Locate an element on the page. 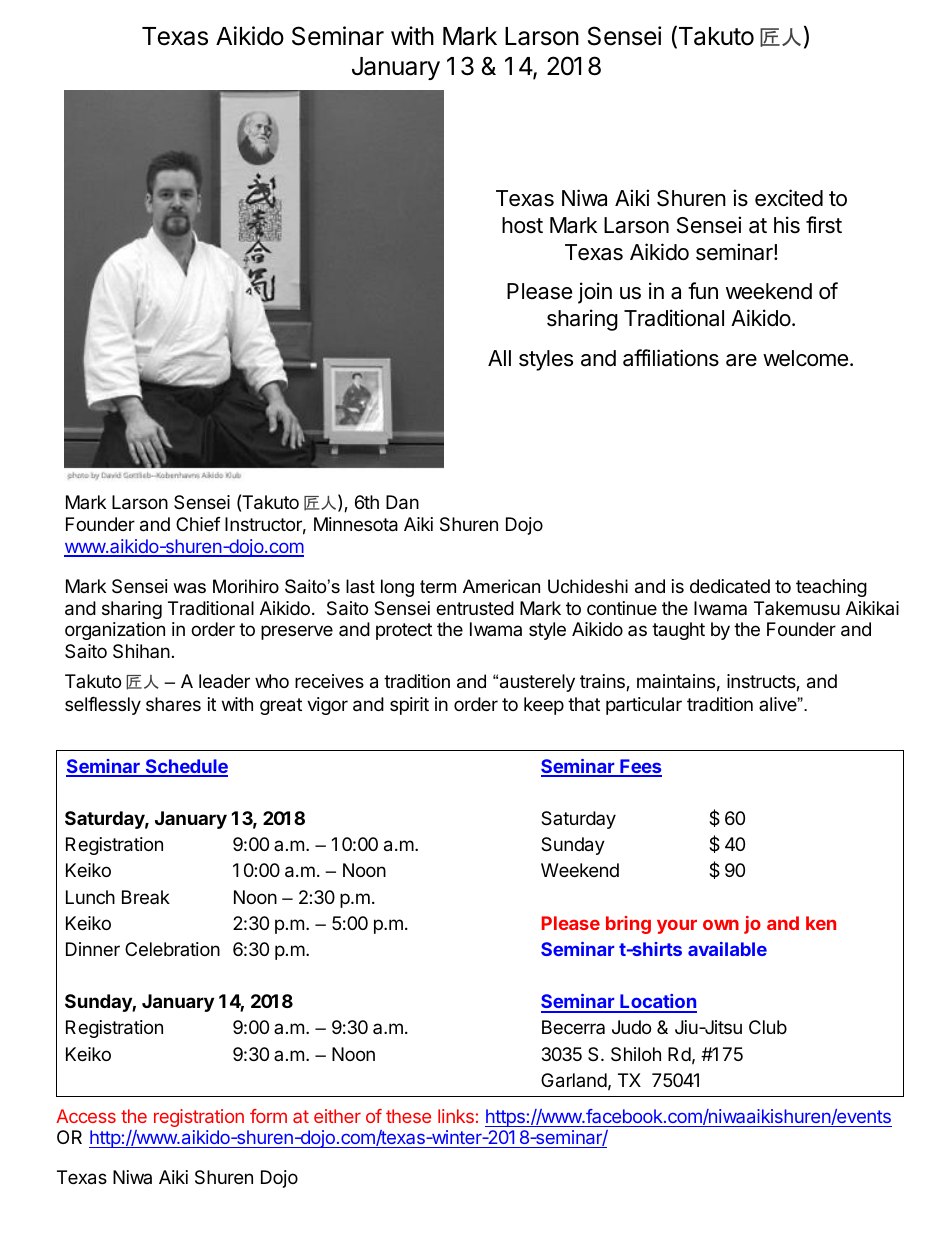  dedicated is located at coordinates (730, 586).
